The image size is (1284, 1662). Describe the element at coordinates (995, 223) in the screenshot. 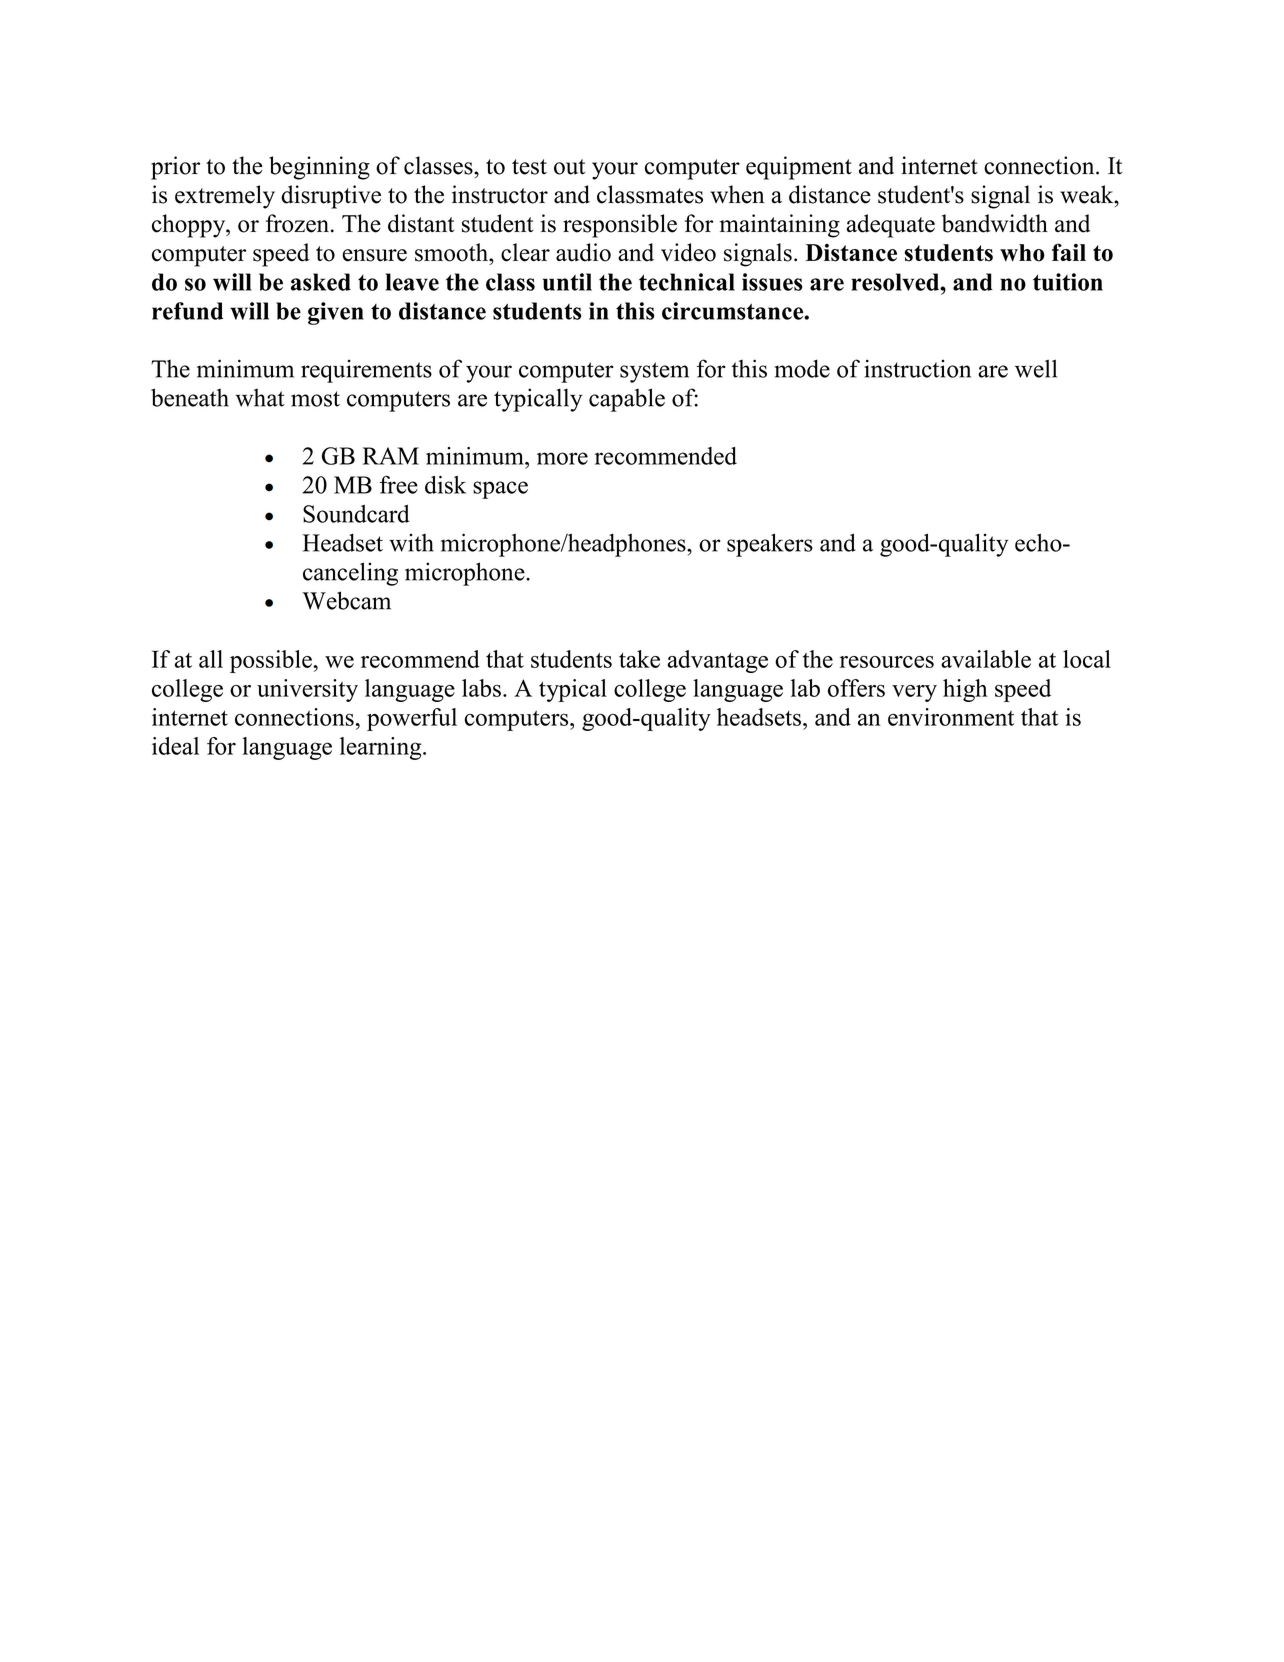

I see `bandwidth` at that location.
